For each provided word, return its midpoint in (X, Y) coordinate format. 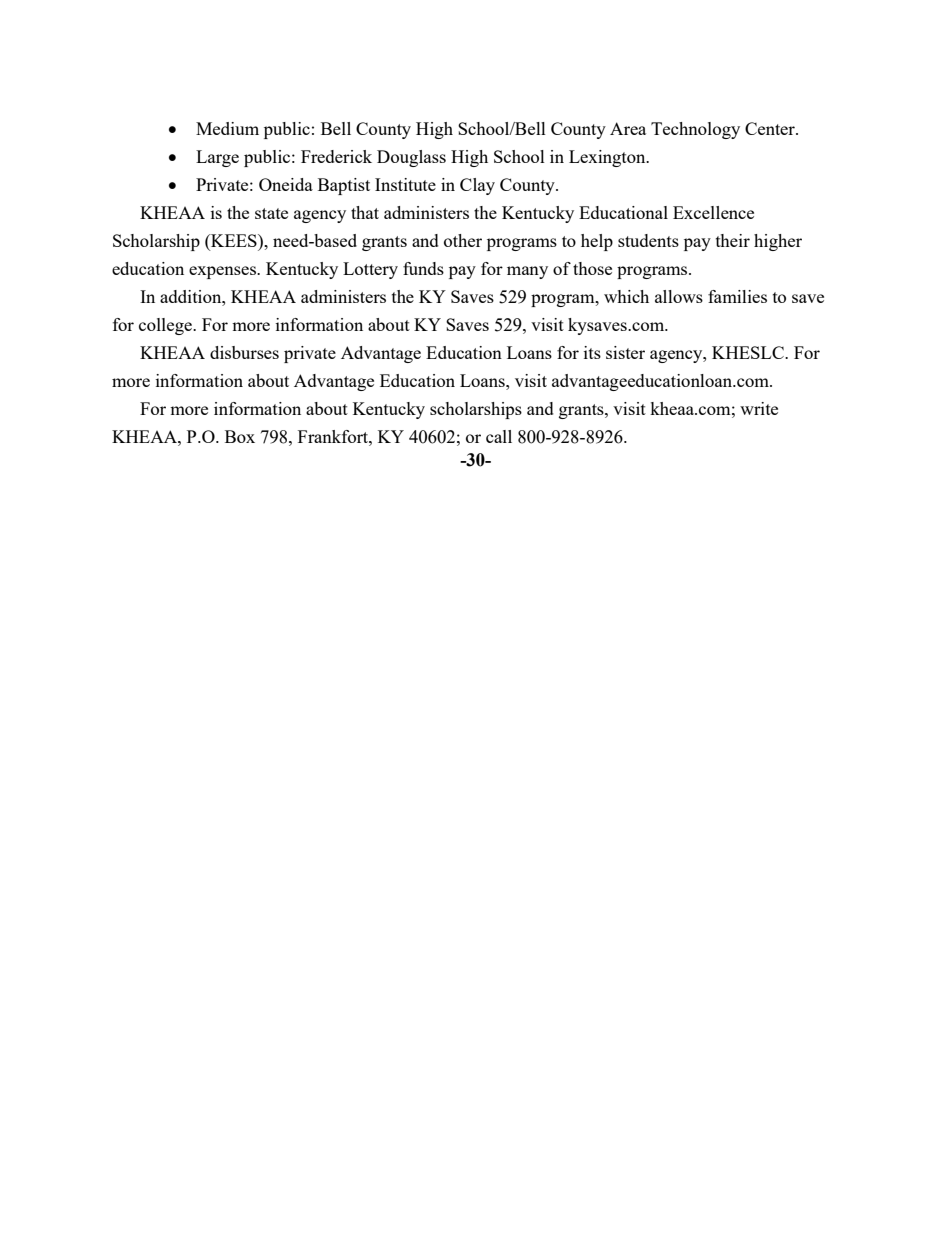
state (271, 213)
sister (625, 352)
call (499, 436)
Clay (477, 186)
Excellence (713, 212)
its (592, 352)
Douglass (411, 158)
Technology (695, 130)
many (527, 272)
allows (679, 296)
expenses (223, 272)
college (166, 326)
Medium (227, 128)
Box (240, 436)
